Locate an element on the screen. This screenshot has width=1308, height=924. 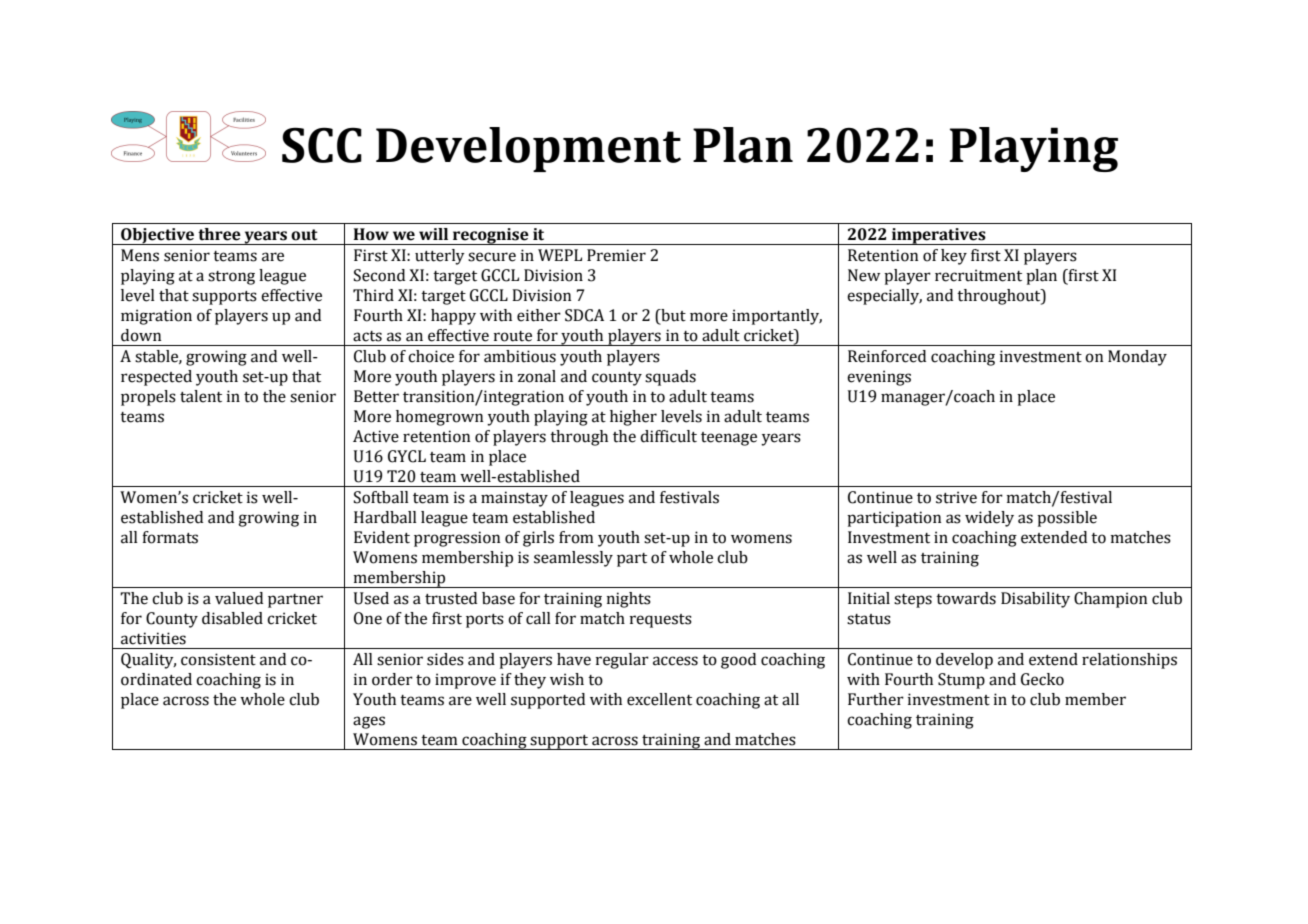
imperatives is located at coordinates (939, 236).
